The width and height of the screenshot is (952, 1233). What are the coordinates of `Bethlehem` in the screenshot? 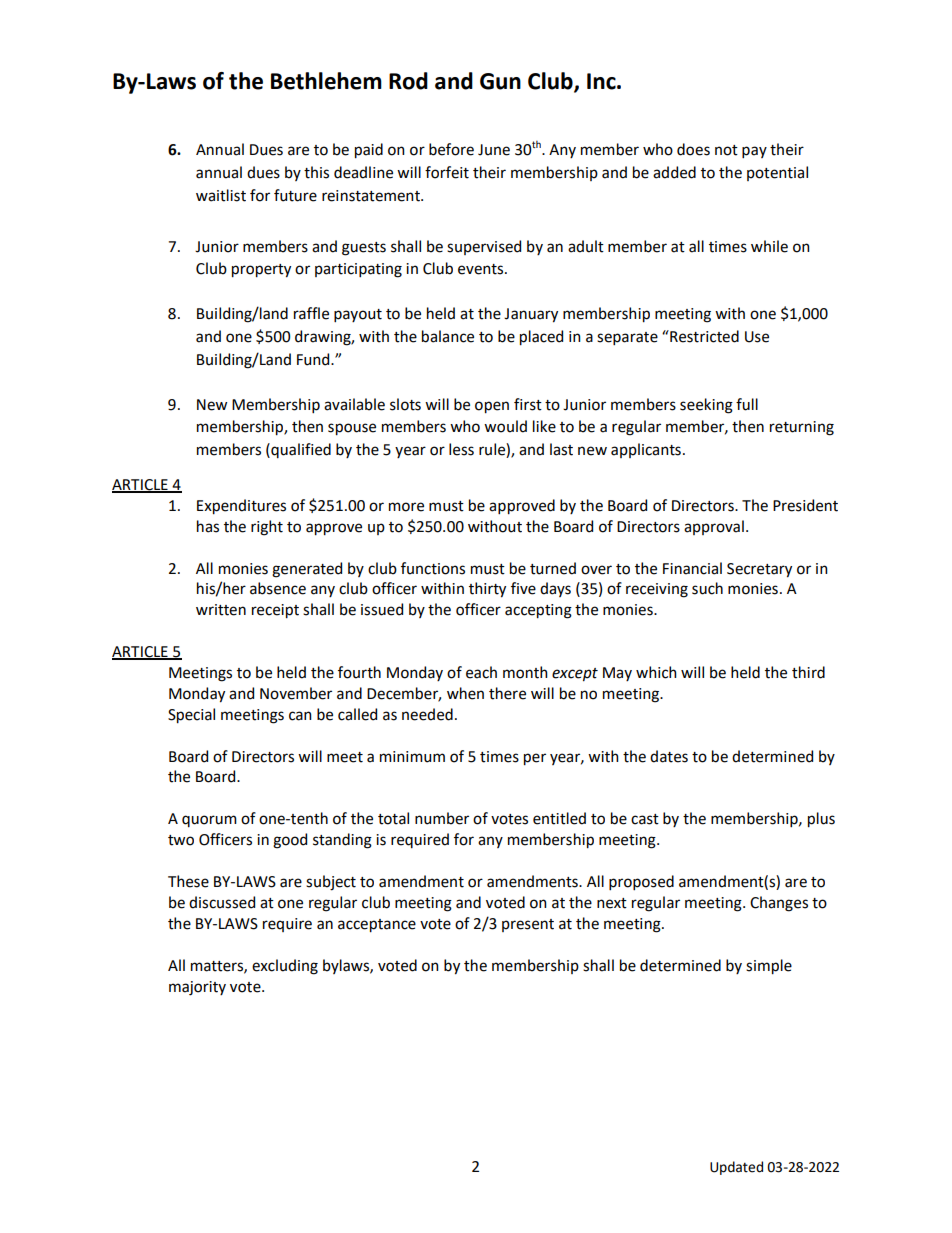 It's located at (326, 81).
